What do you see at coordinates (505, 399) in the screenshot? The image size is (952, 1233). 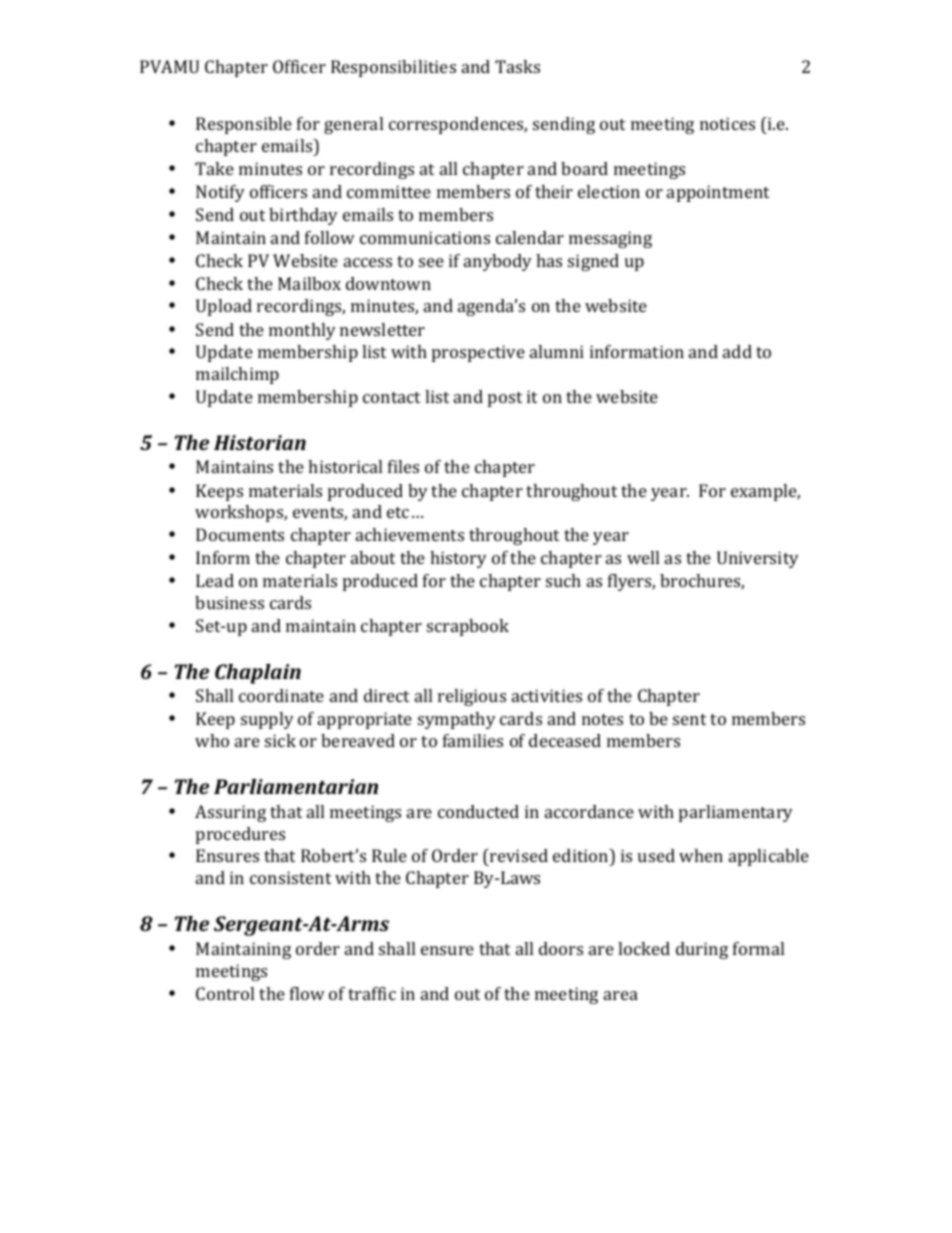 I see `post` at bounding box center [505, 399].
